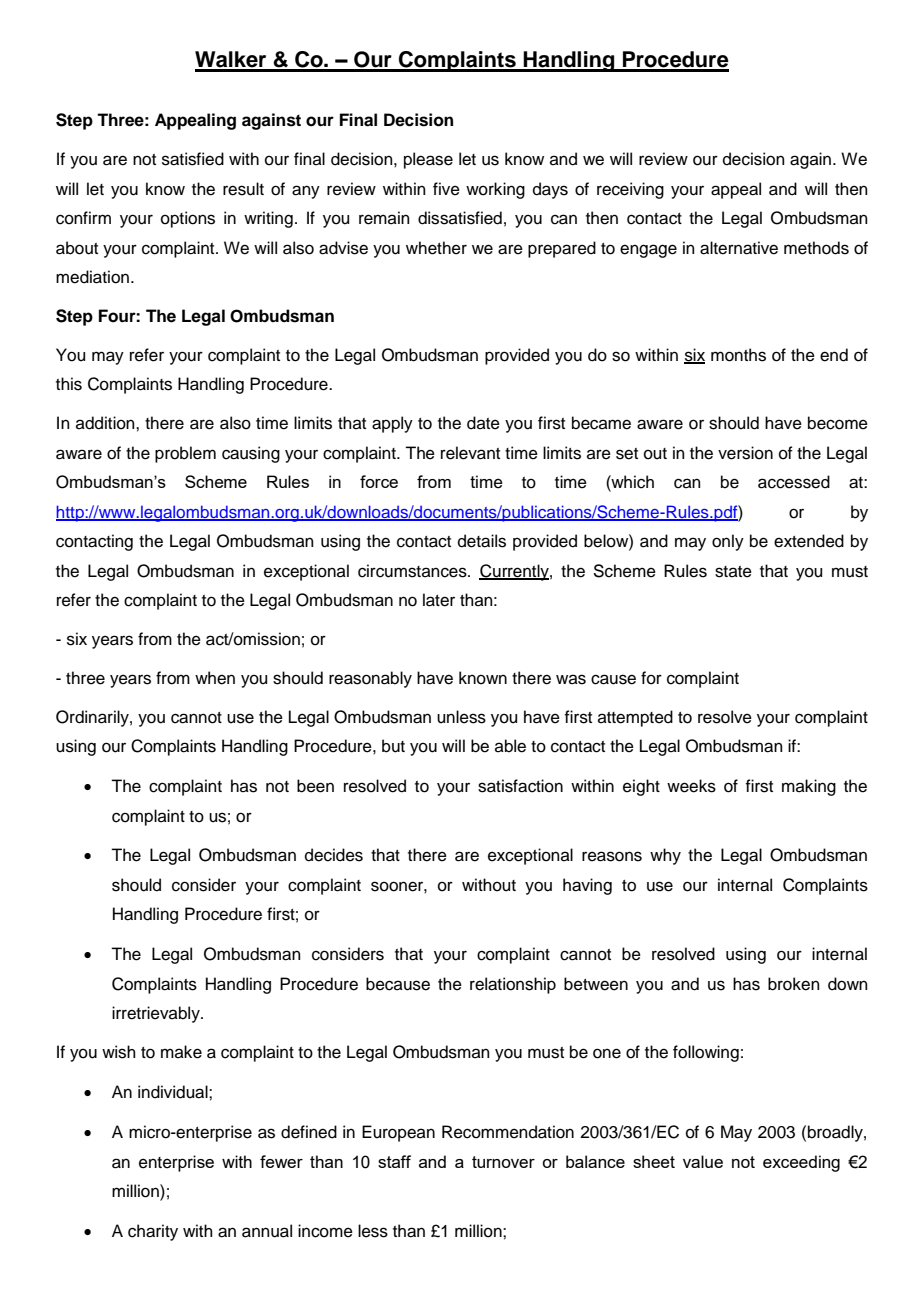  Describe the element at coordinates (188, 219) in the screenshot. I see `options` at that location.
